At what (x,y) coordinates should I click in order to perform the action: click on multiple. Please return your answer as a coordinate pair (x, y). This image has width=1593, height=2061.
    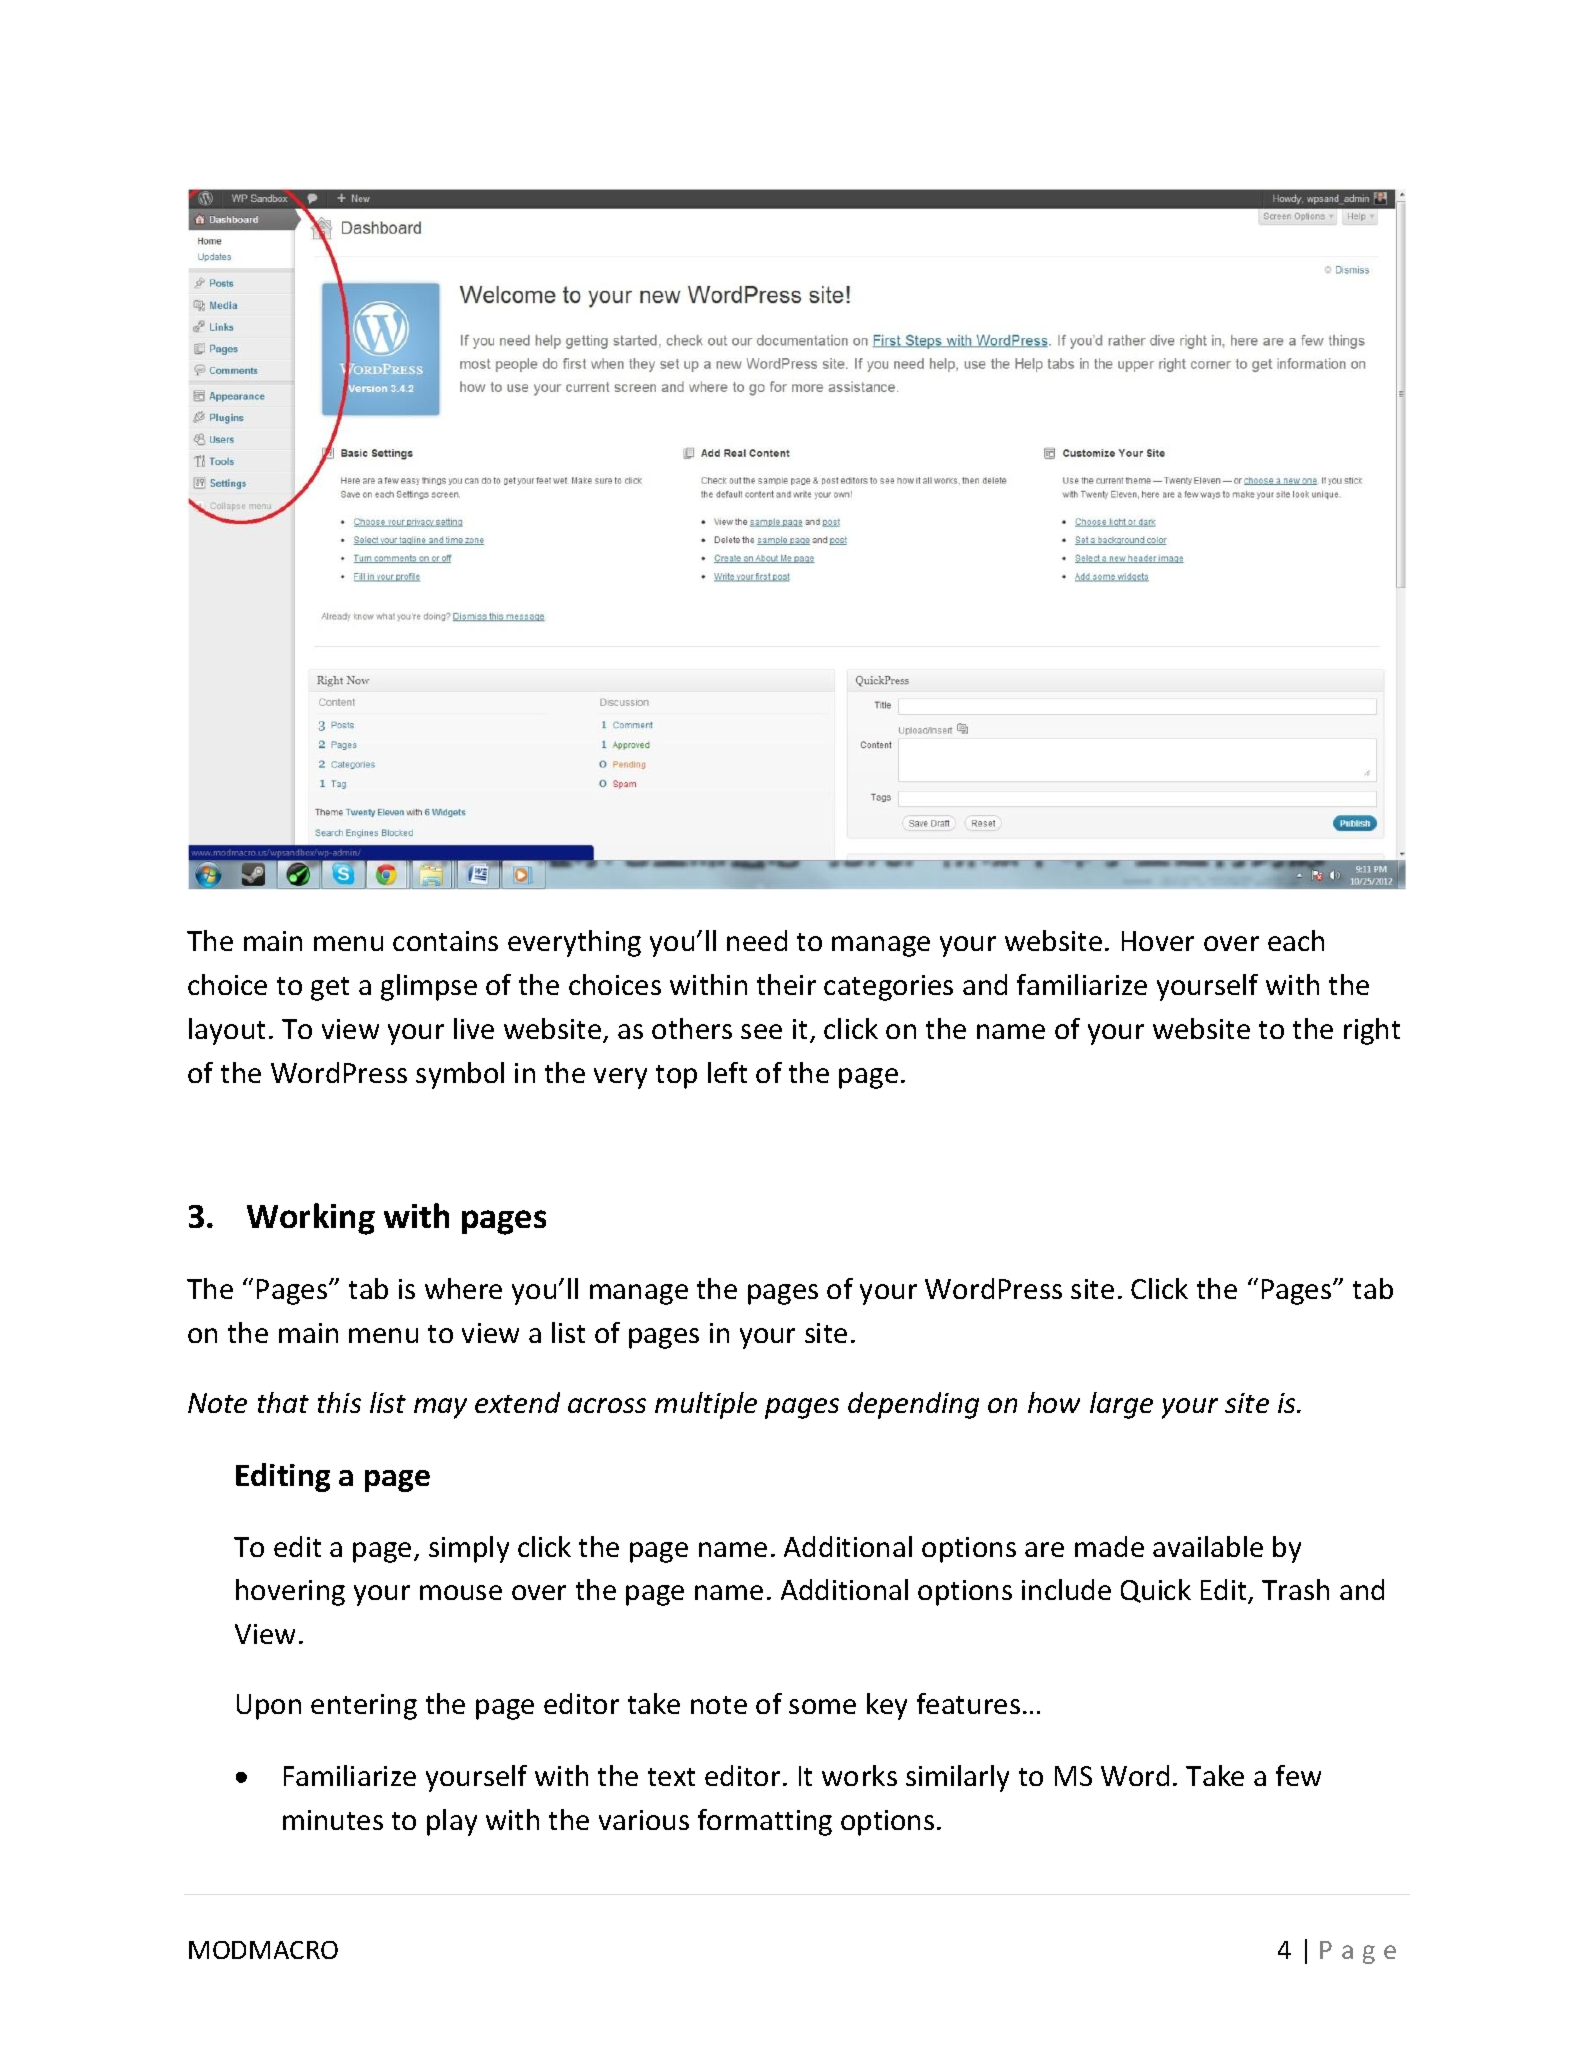
    Looking at the image, I should click on (706, 1405).
